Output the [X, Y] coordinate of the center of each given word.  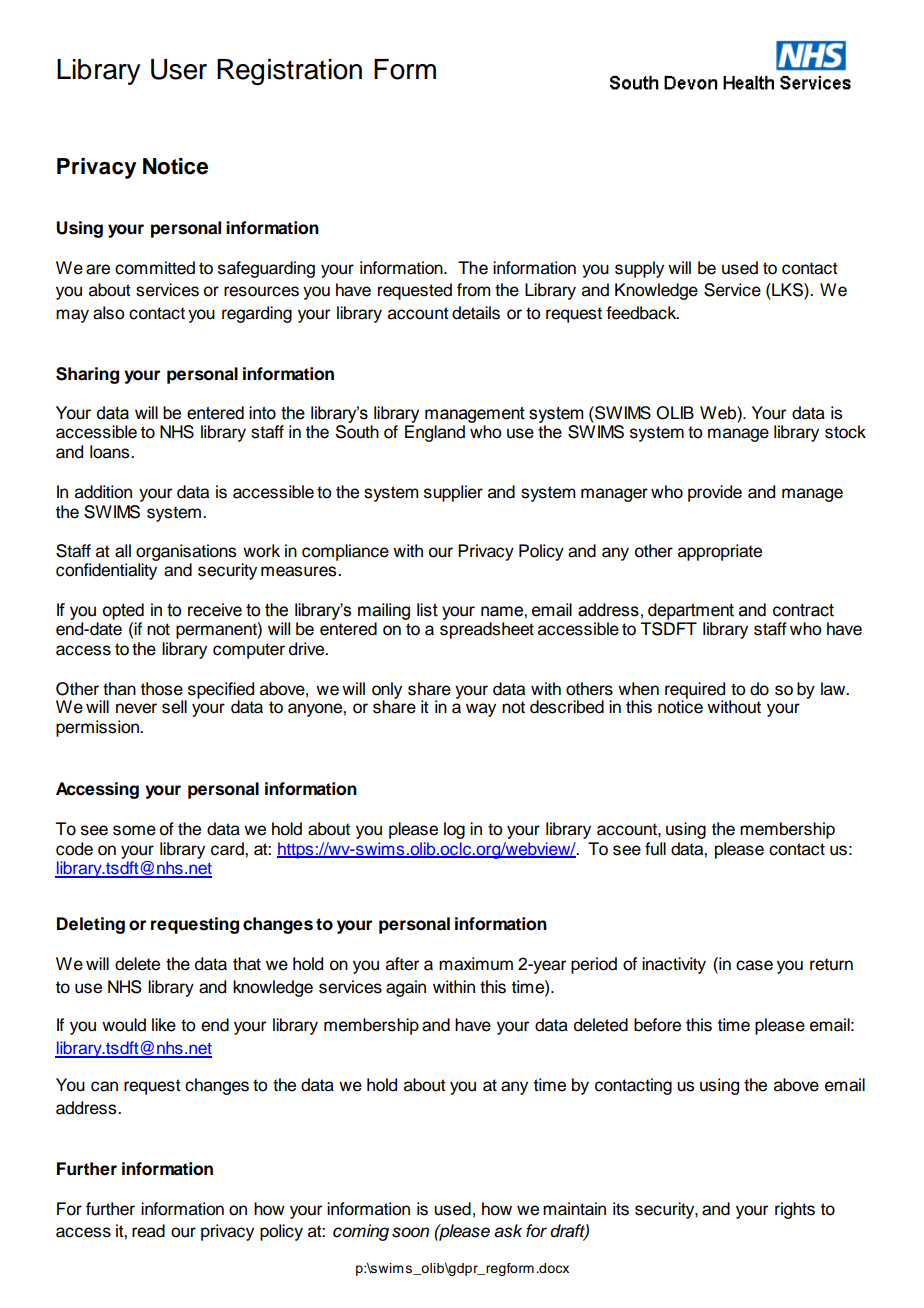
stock [845, 432]
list [427, 610]
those [162, 689]
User [179, 69]
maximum [476, 964]
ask [508, 1231]
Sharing [87, 375]
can [104, 1086]
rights [795, 1210]
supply [639, 269]
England [435, 433]
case [754, 965]
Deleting [91, 925]
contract [803, 610]
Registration [289, 72]
